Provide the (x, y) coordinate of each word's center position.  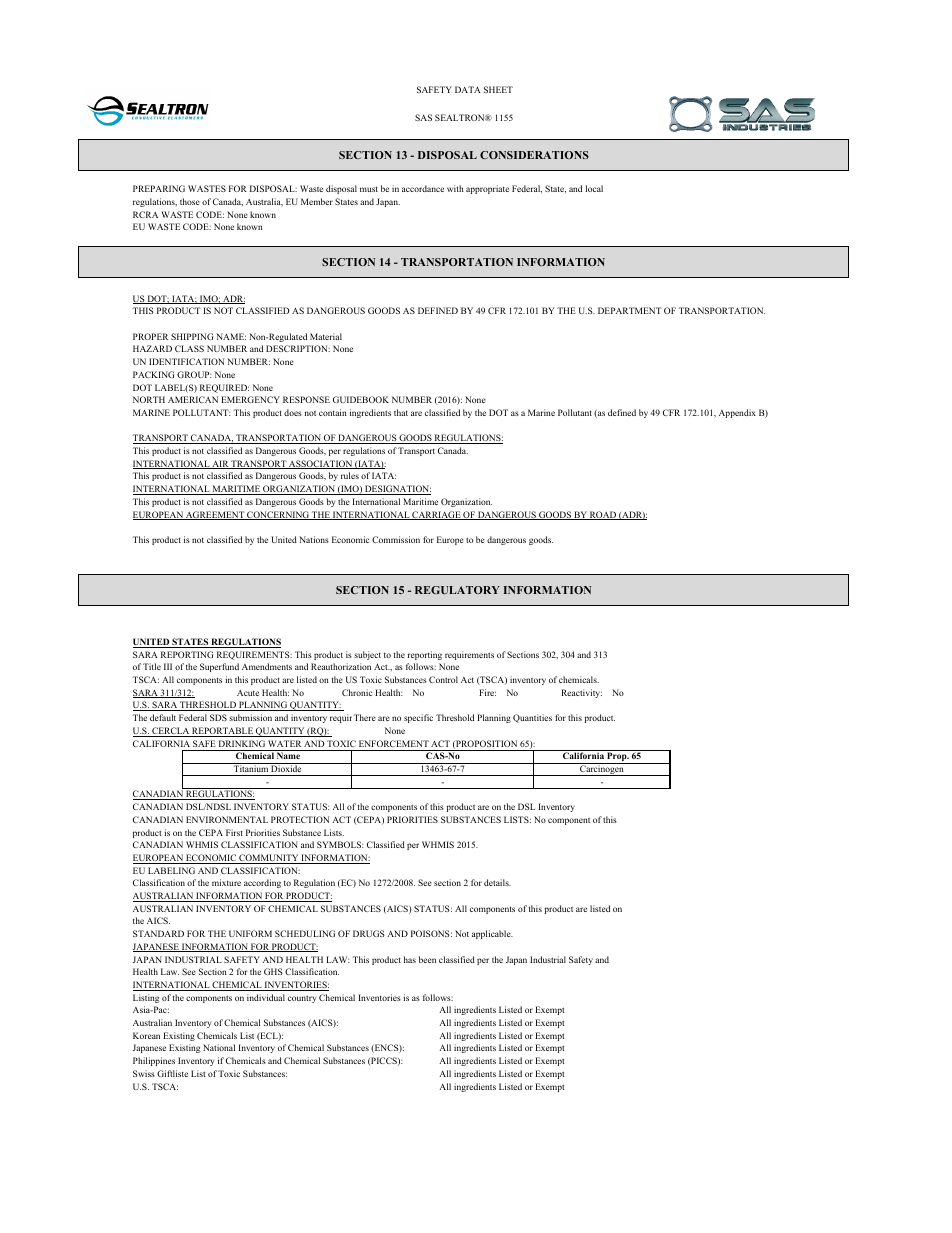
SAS (423, 117)
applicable (492, 934)
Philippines (154, 1061)
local (594, 188)
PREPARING (159, 188)
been (427, 959)
